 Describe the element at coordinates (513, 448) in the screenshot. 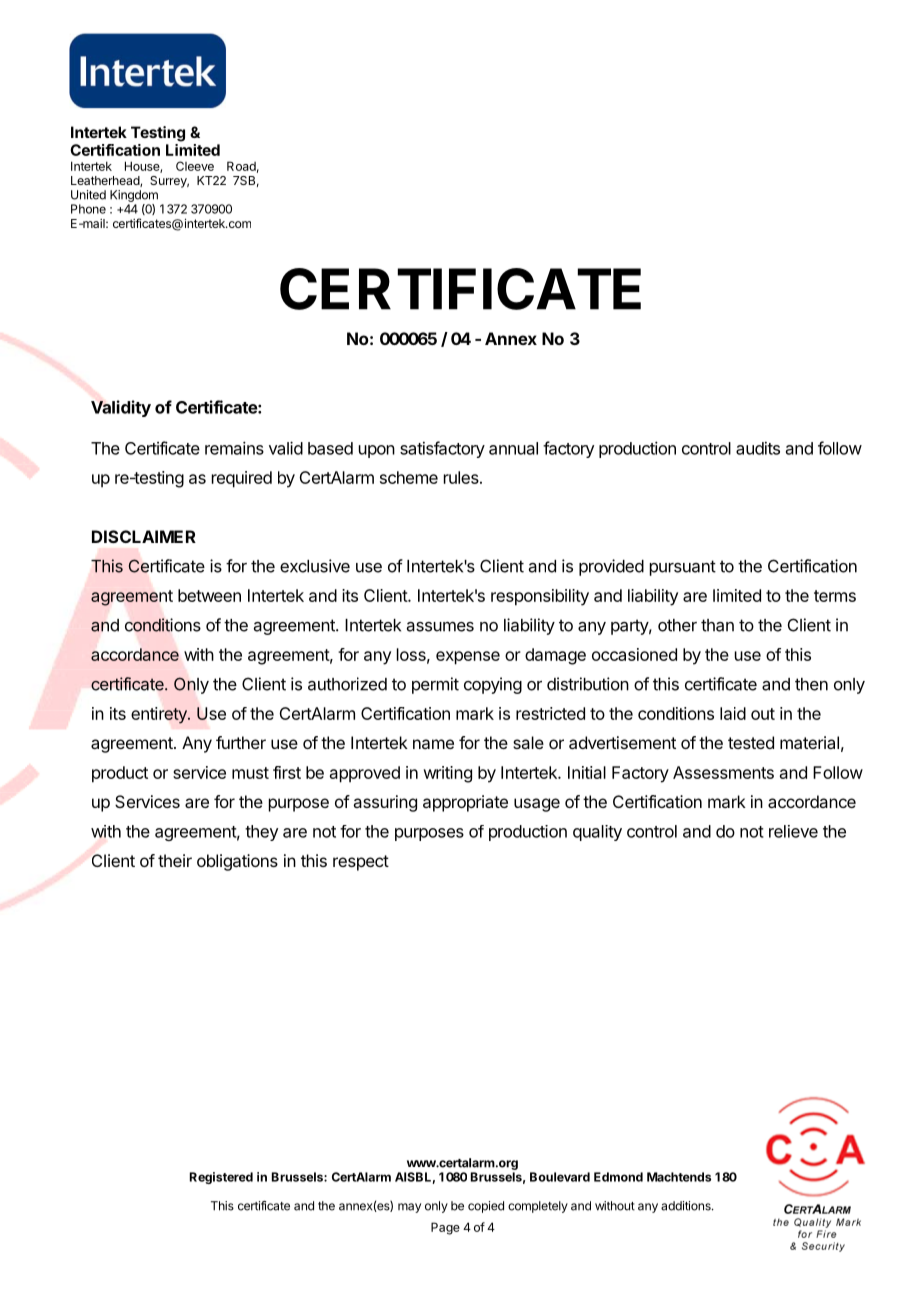

I see `annual` at that location.
